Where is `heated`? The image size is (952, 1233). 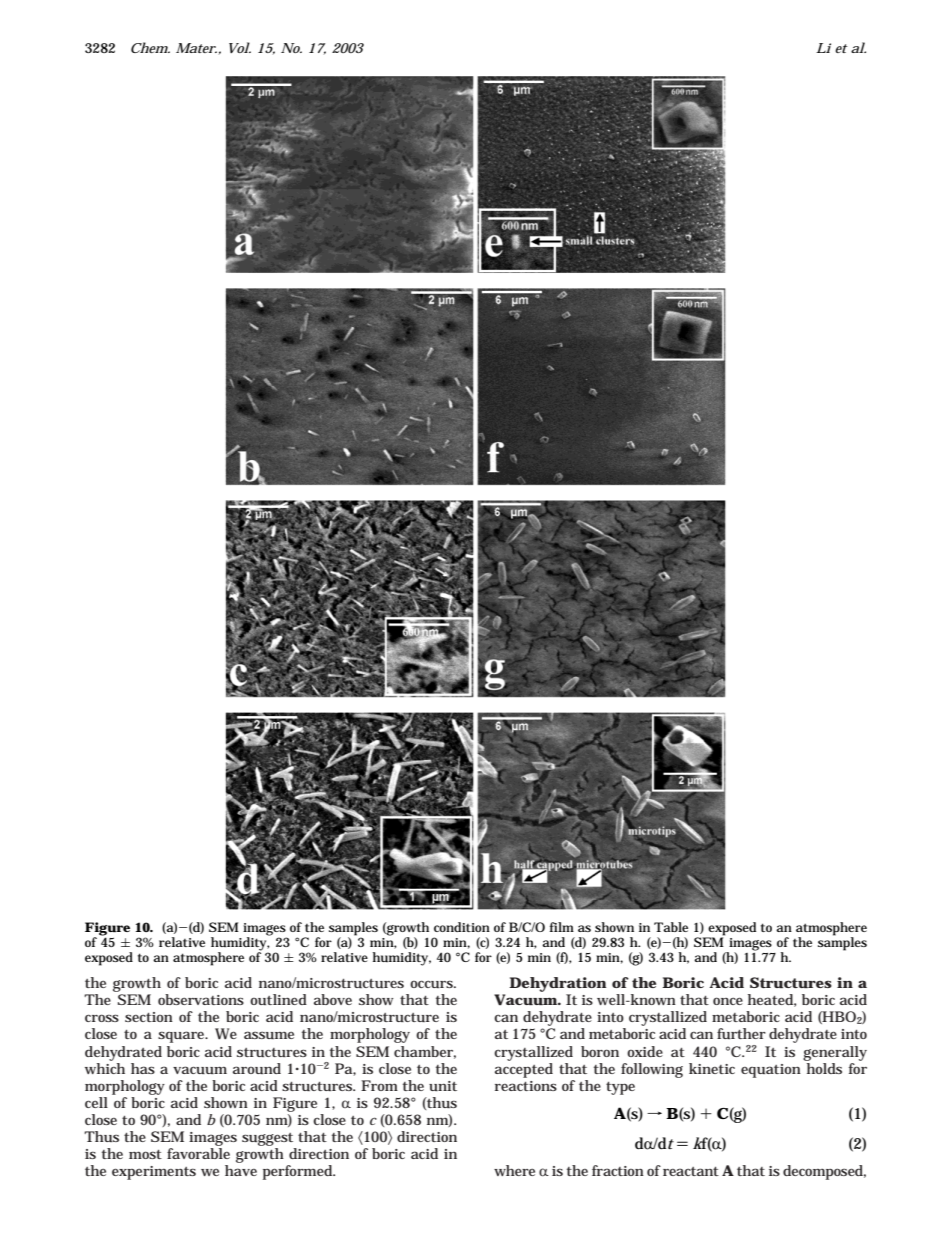
heated is located at coordinates (772, 1000).
